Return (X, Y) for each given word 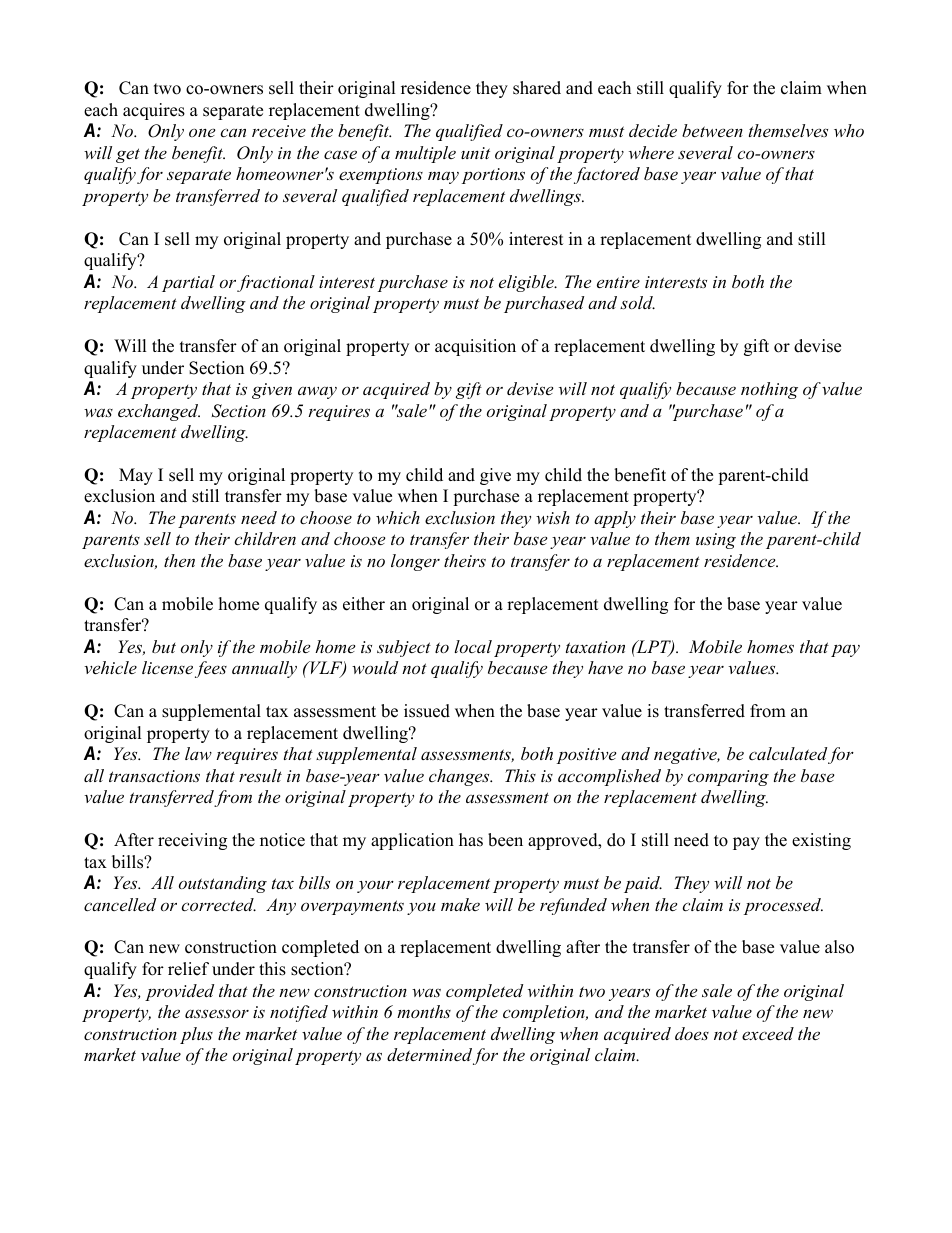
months (424, 1011)
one (202, 132)
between (712, 130)
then (179, 560)
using (716, 541)
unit (475, 153)
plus (196, 1035)
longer (415, 562)
